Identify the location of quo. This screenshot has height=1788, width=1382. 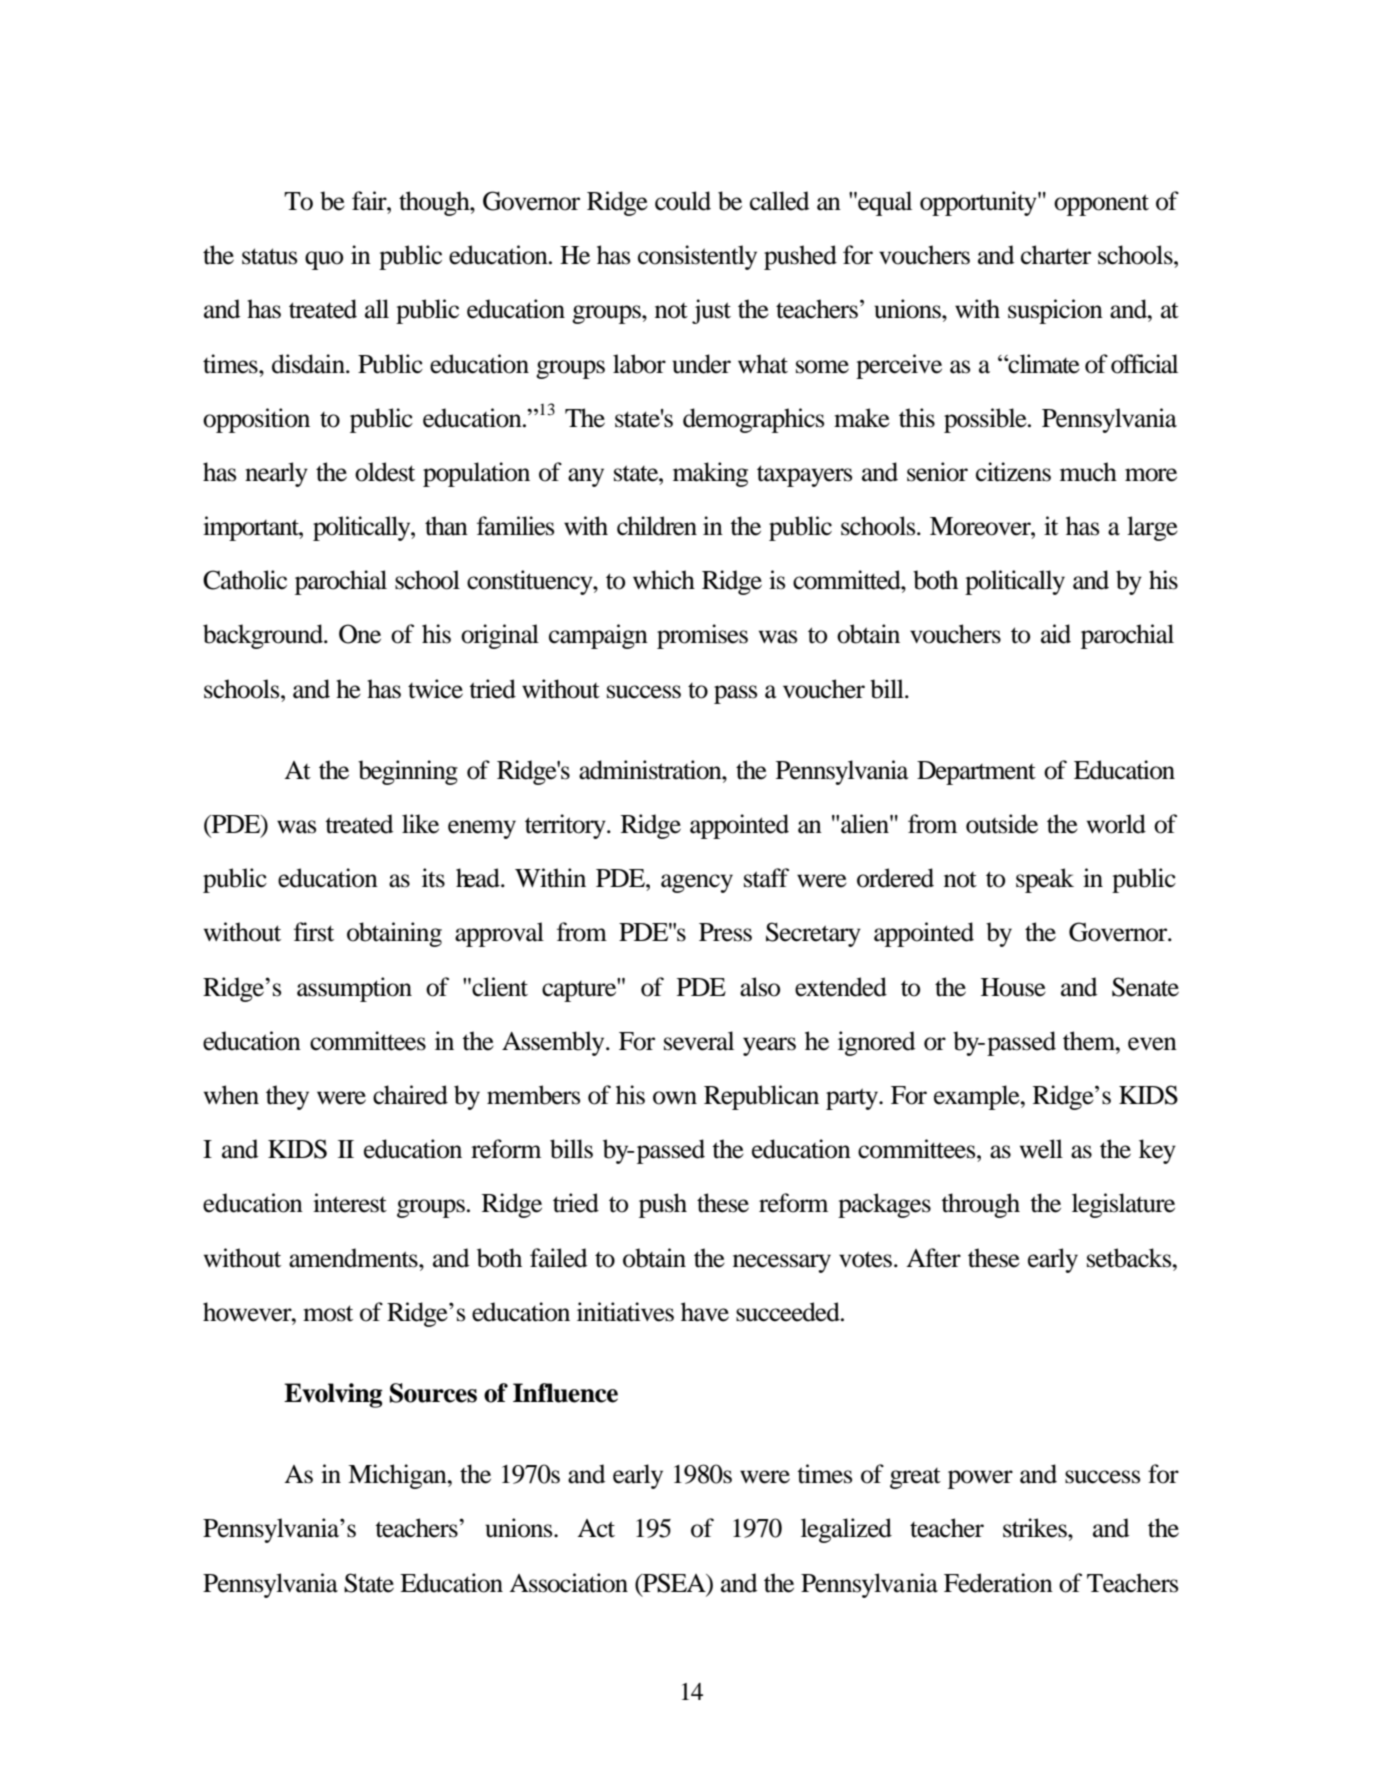
(324, 260).
